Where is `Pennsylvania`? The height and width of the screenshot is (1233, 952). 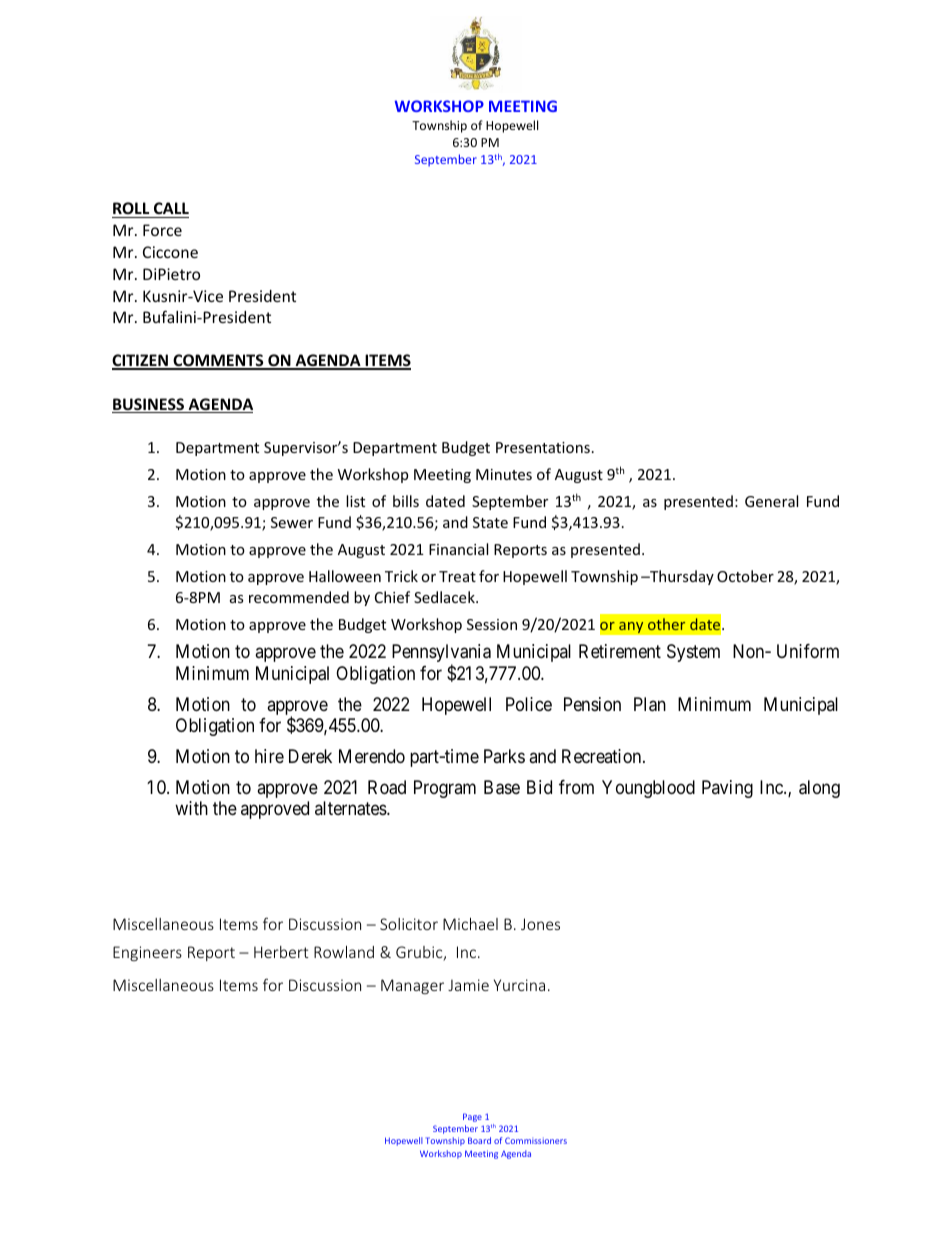
Pennsylvania is located at coordinates (441, 654).
